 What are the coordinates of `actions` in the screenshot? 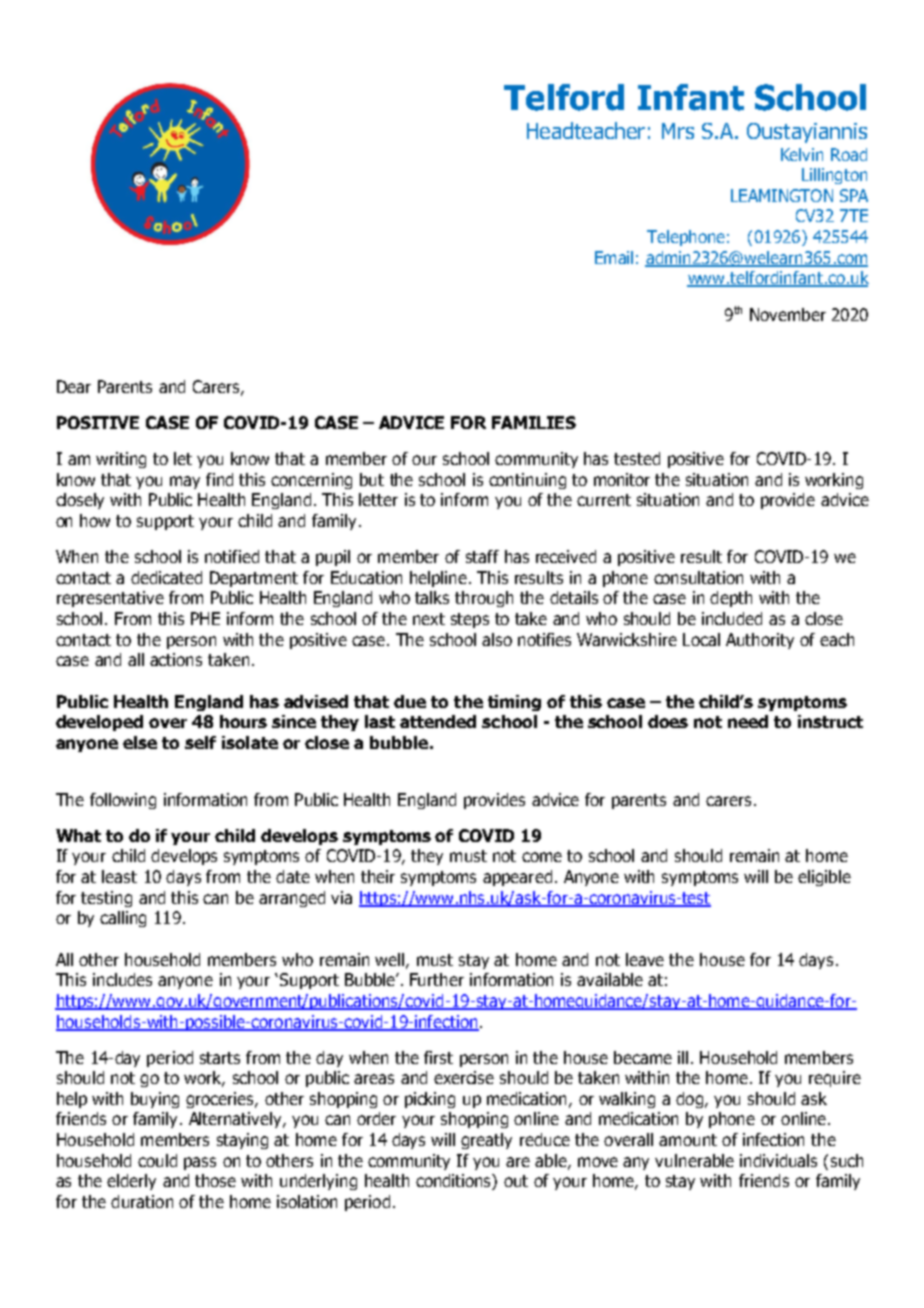 It's located at (176, 659).
